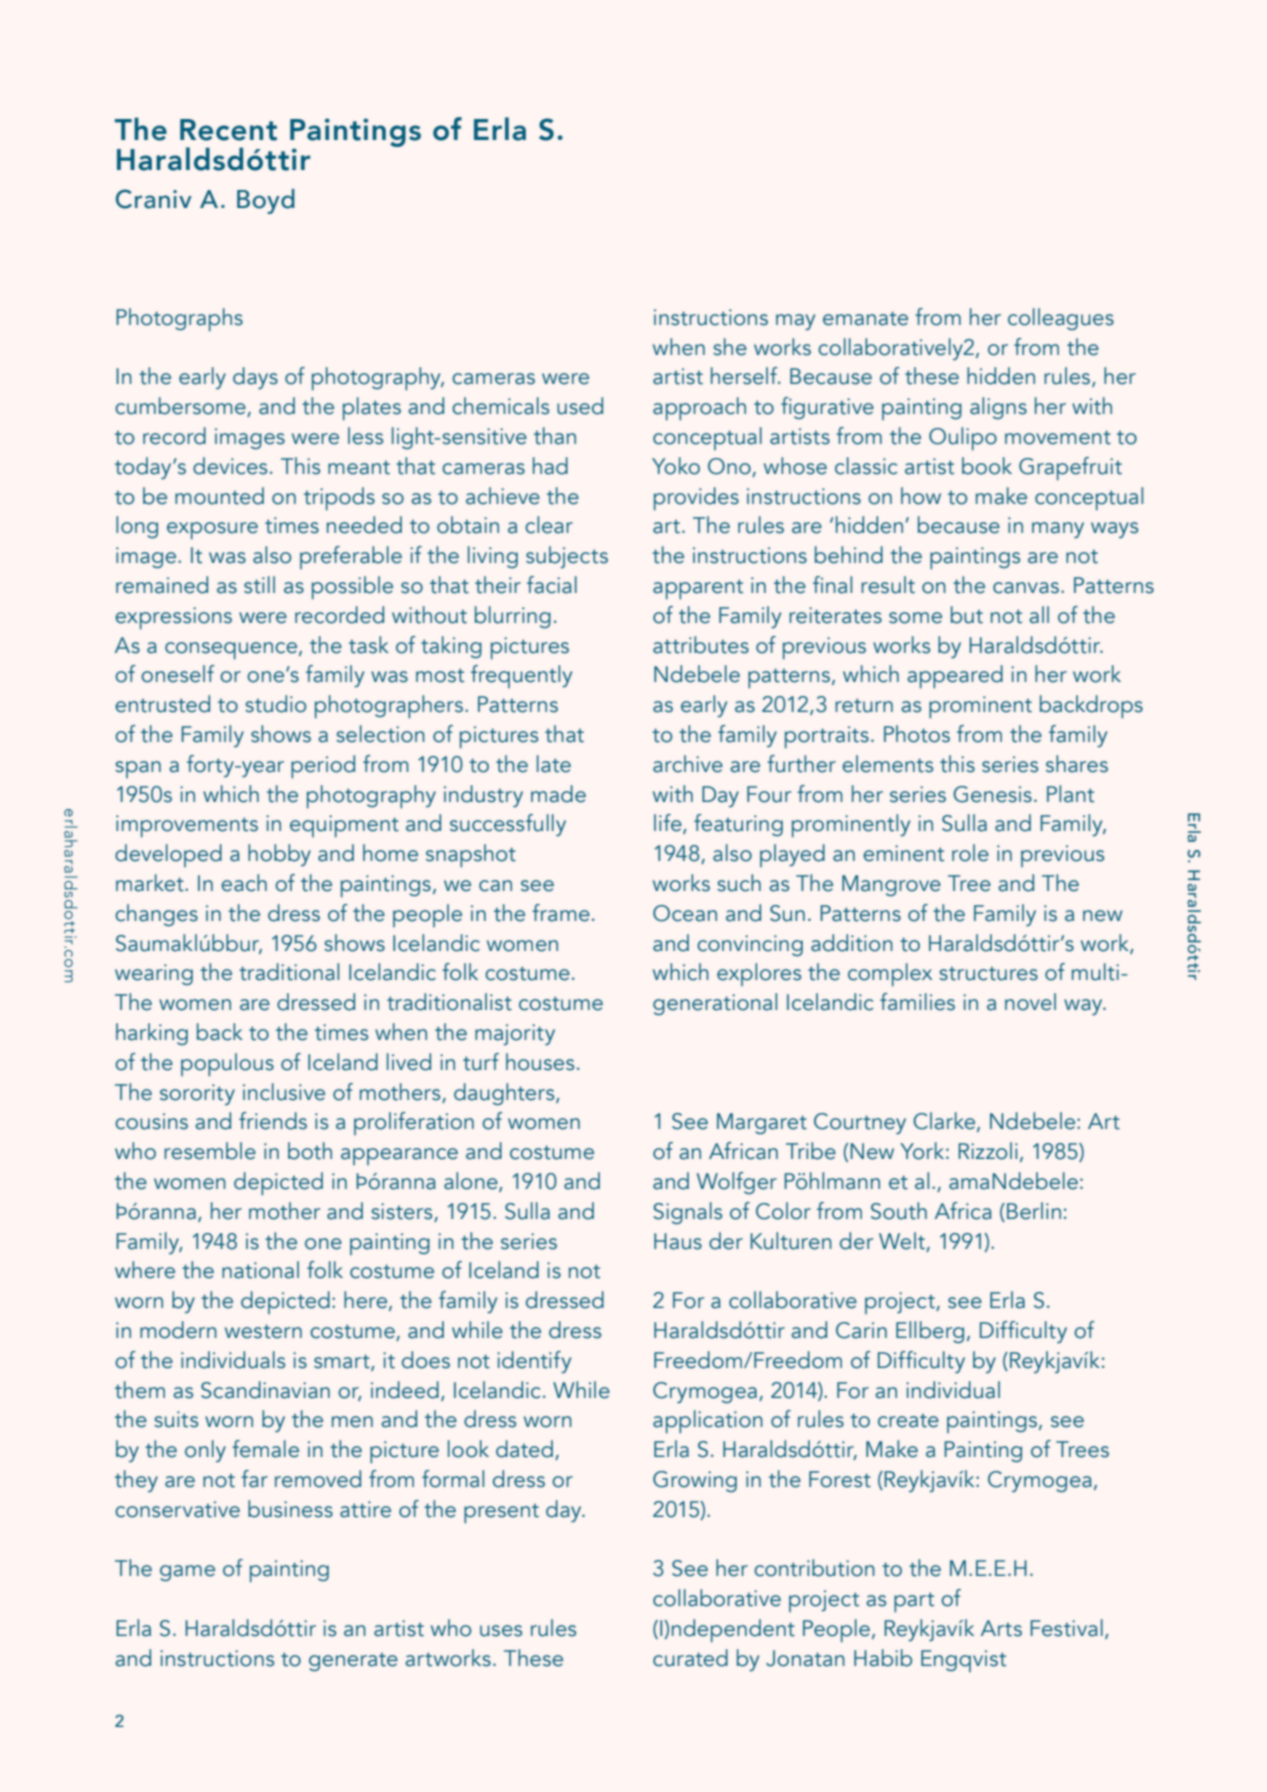 The height and width of the page is (1792, 1267). What do you see at coordinates (955, 677) in the page?
I see `appeared` at bounding box center [955, 677].
